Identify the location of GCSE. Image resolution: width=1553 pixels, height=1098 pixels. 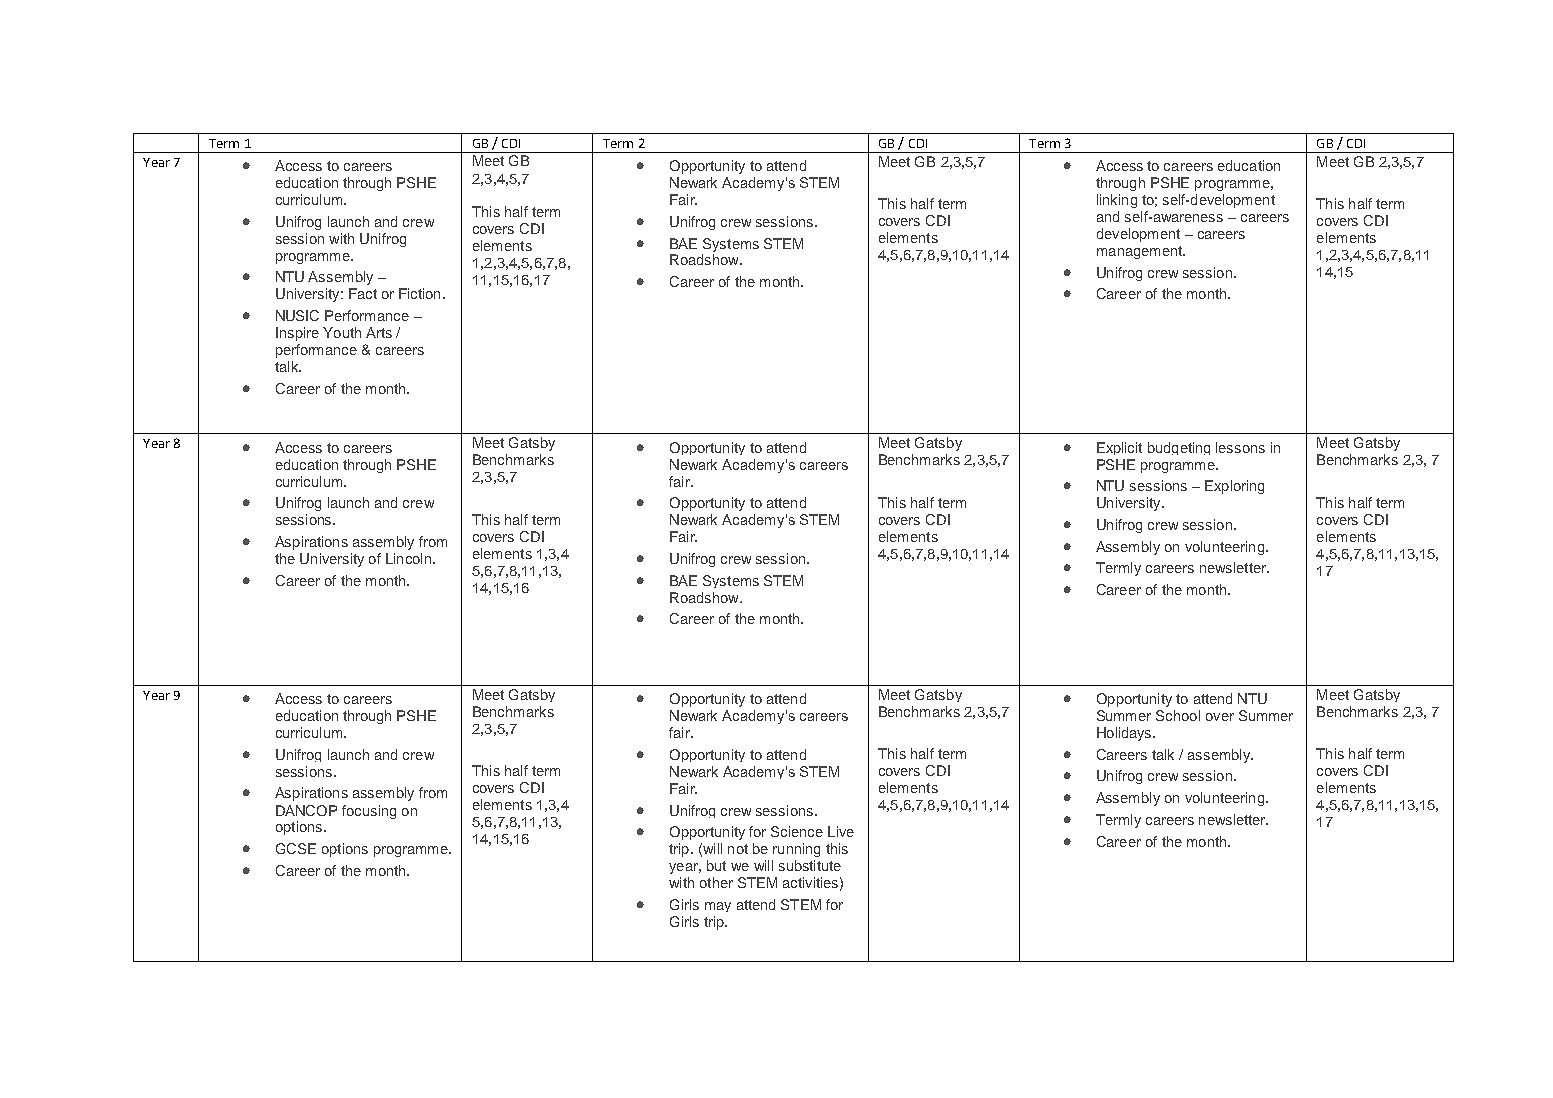
(296, 848).
